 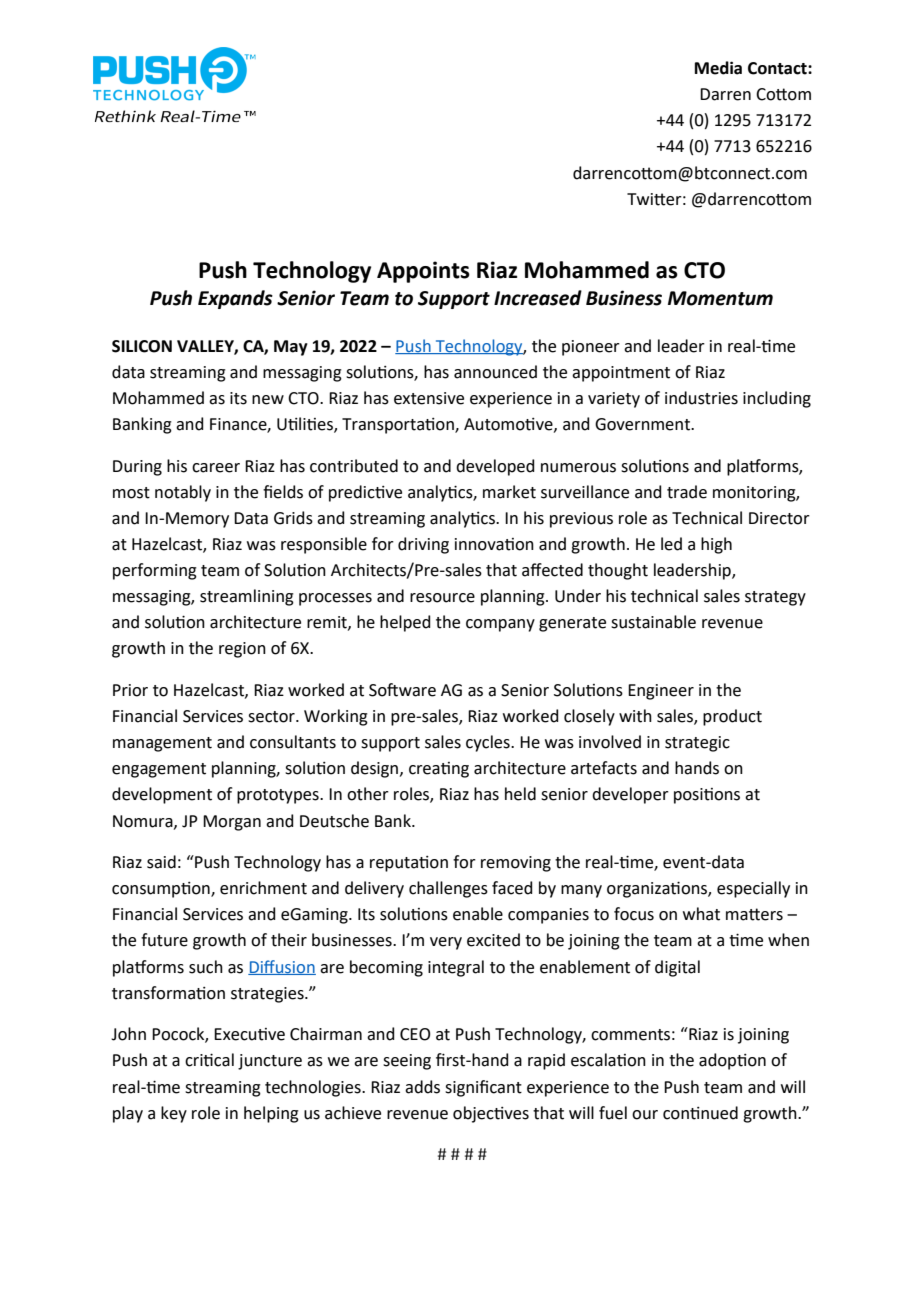 I want to click on significant, so click(x=483, y=1088).
